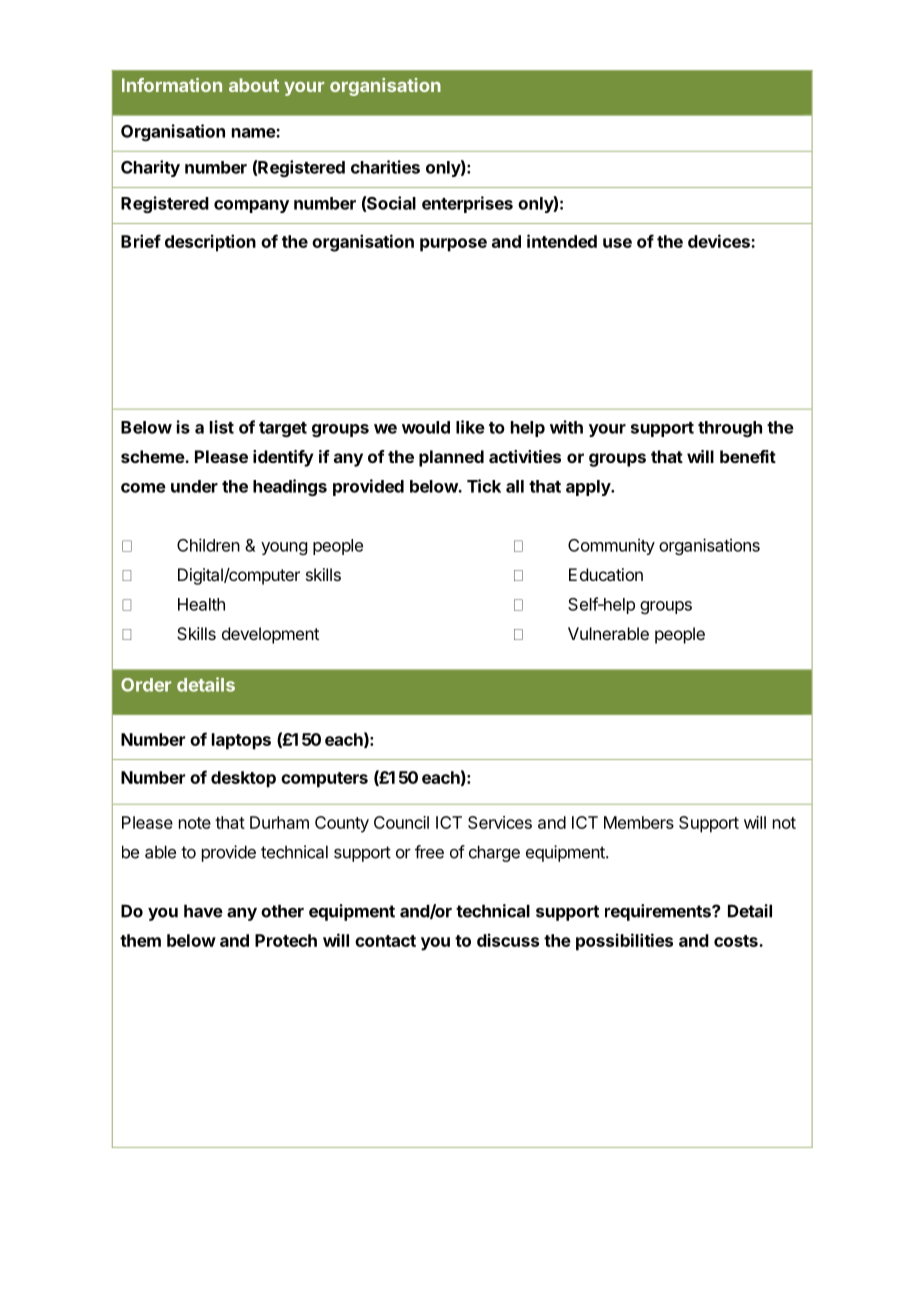 The width and height of the screenshot is (924, 1308). I want to click on development, so click(270, 635).
